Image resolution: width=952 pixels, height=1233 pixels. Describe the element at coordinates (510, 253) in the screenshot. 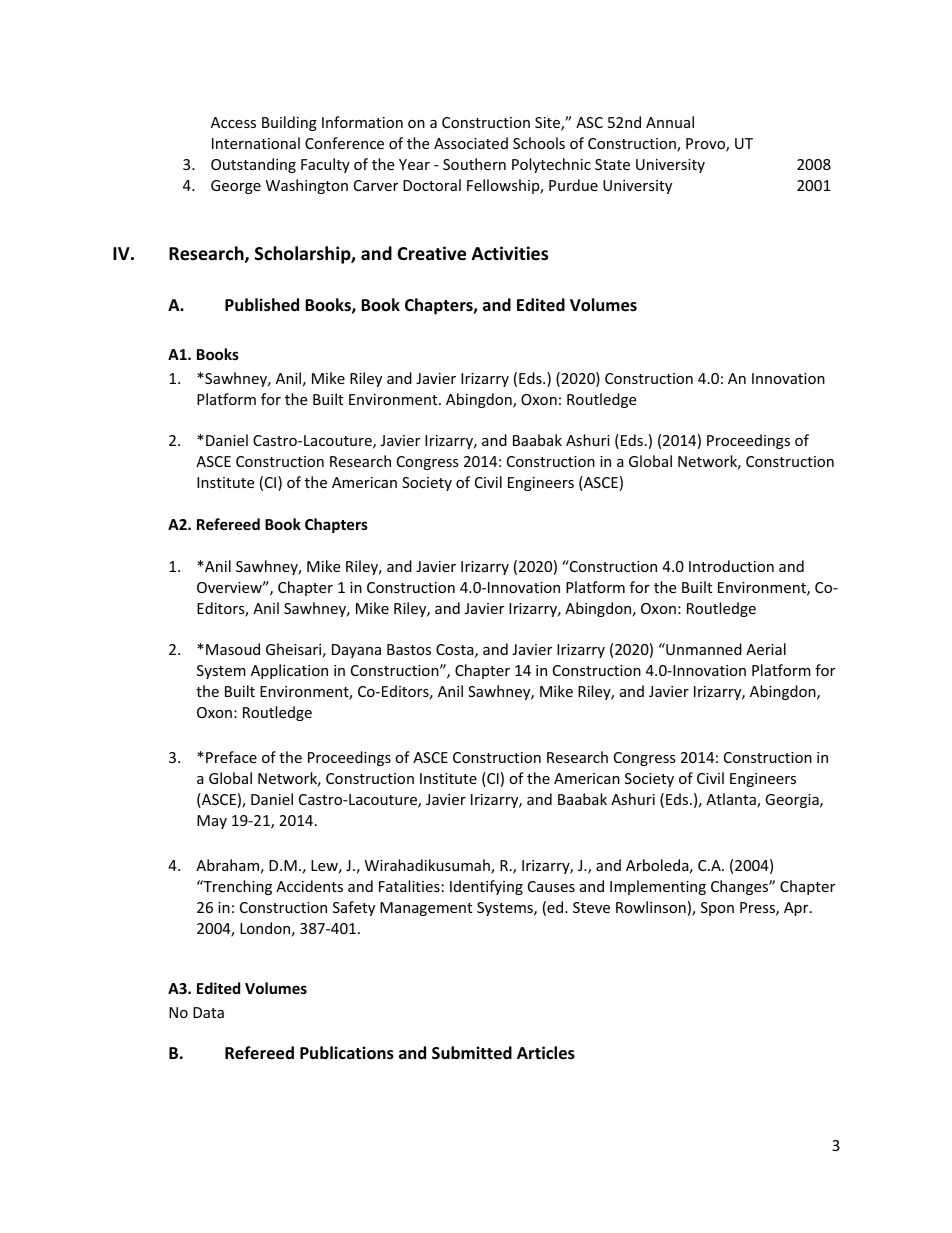

I see `Activities` at that location.
